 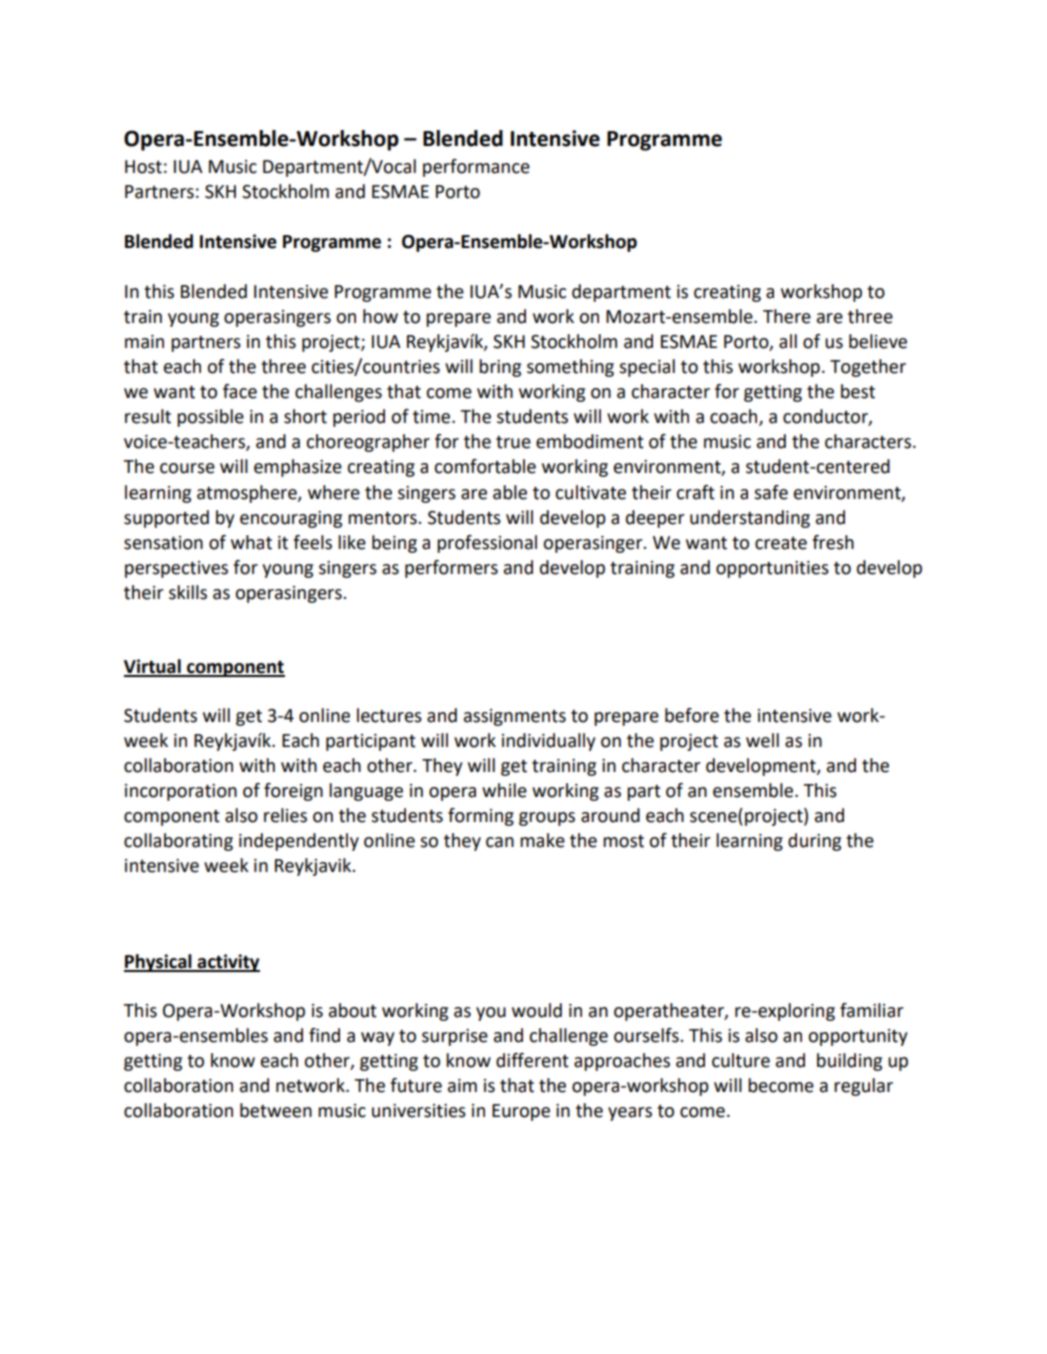 What do you see at coordinates (521, 1112) in the page?
I see `Europe` at bounding box center [521, 1112].
